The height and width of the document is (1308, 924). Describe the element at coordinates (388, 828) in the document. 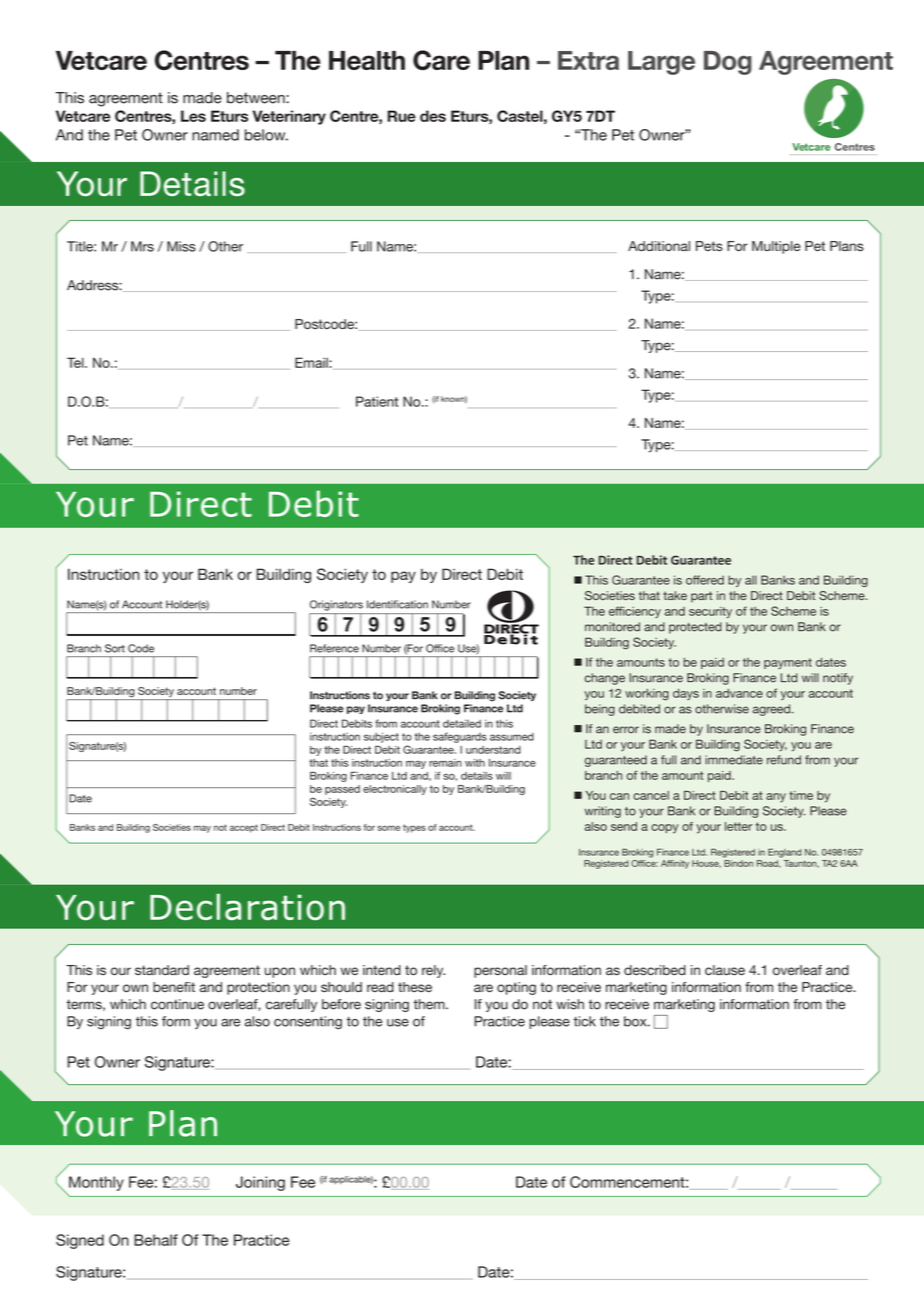

I see `some` at that location.
